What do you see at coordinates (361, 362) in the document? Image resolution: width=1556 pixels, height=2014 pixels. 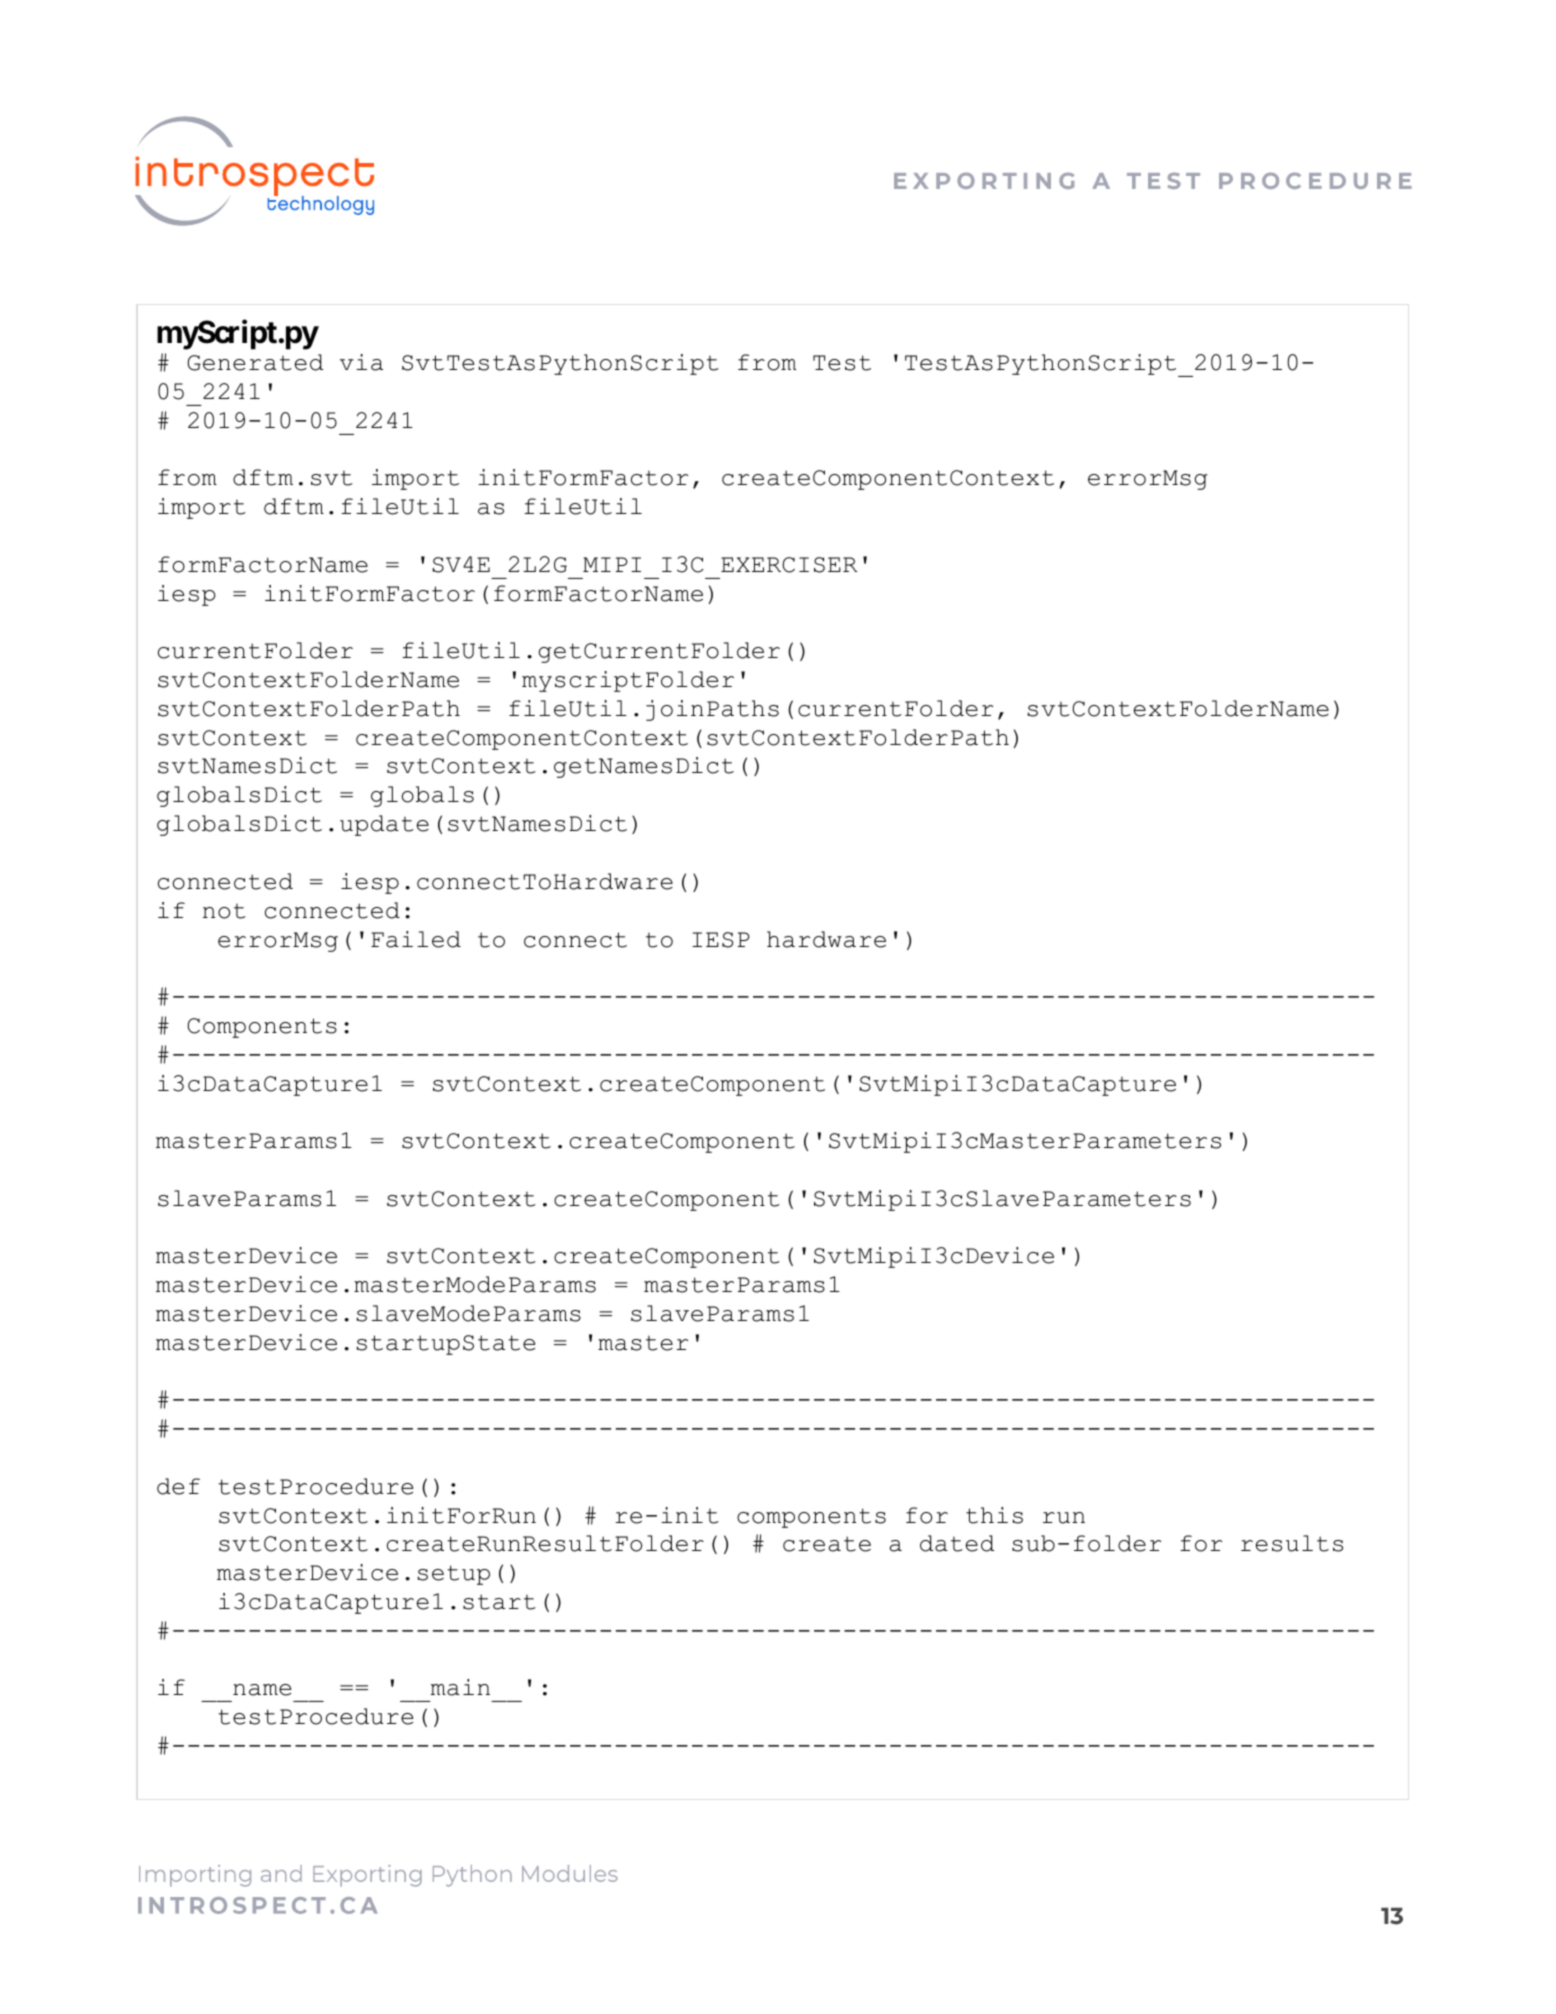 I see `via` at bounding box center [361, 362].
